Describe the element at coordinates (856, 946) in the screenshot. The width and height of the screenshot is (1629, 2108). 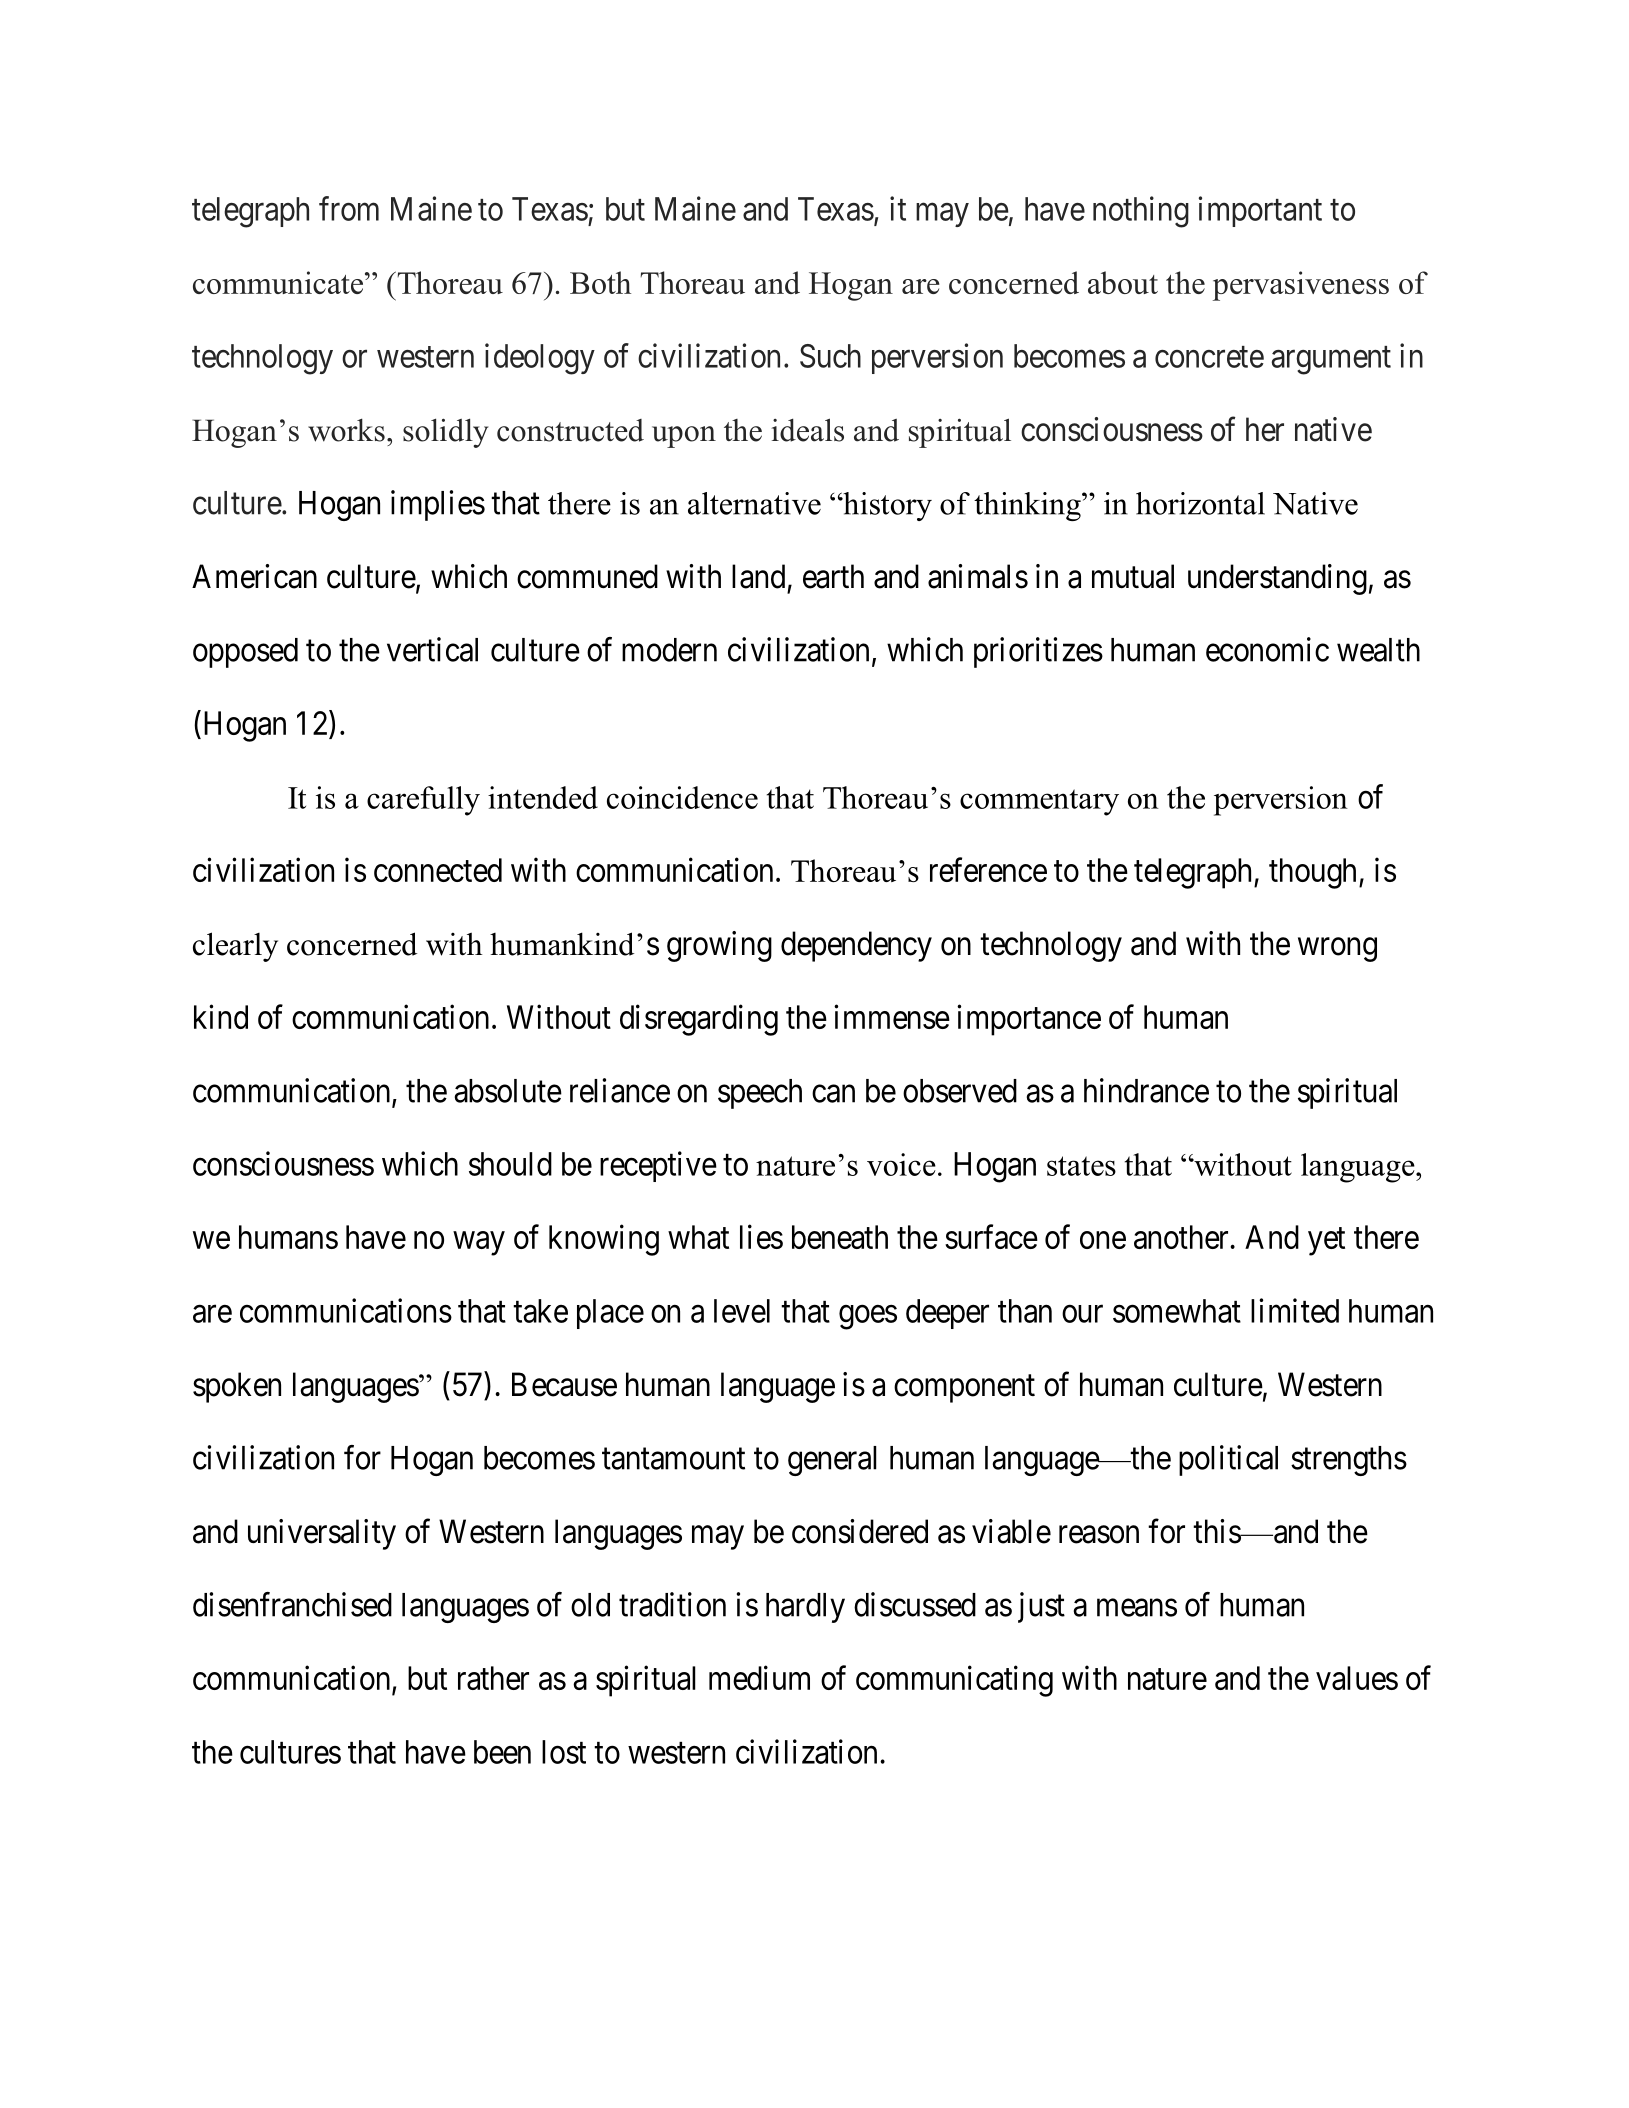
I see `dependency` at that location.
